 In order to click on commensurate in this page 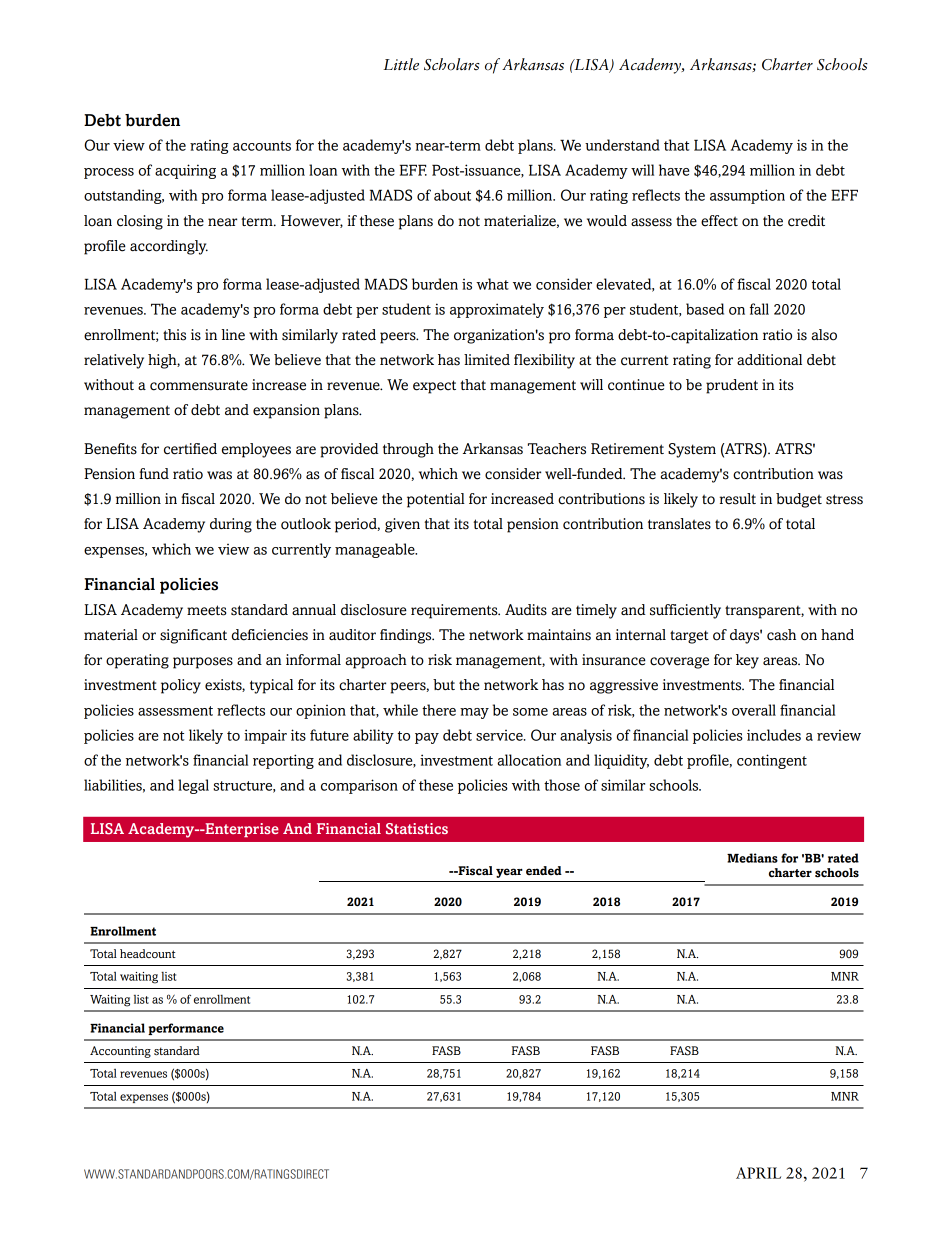, I will do `click(199, 385)`.
